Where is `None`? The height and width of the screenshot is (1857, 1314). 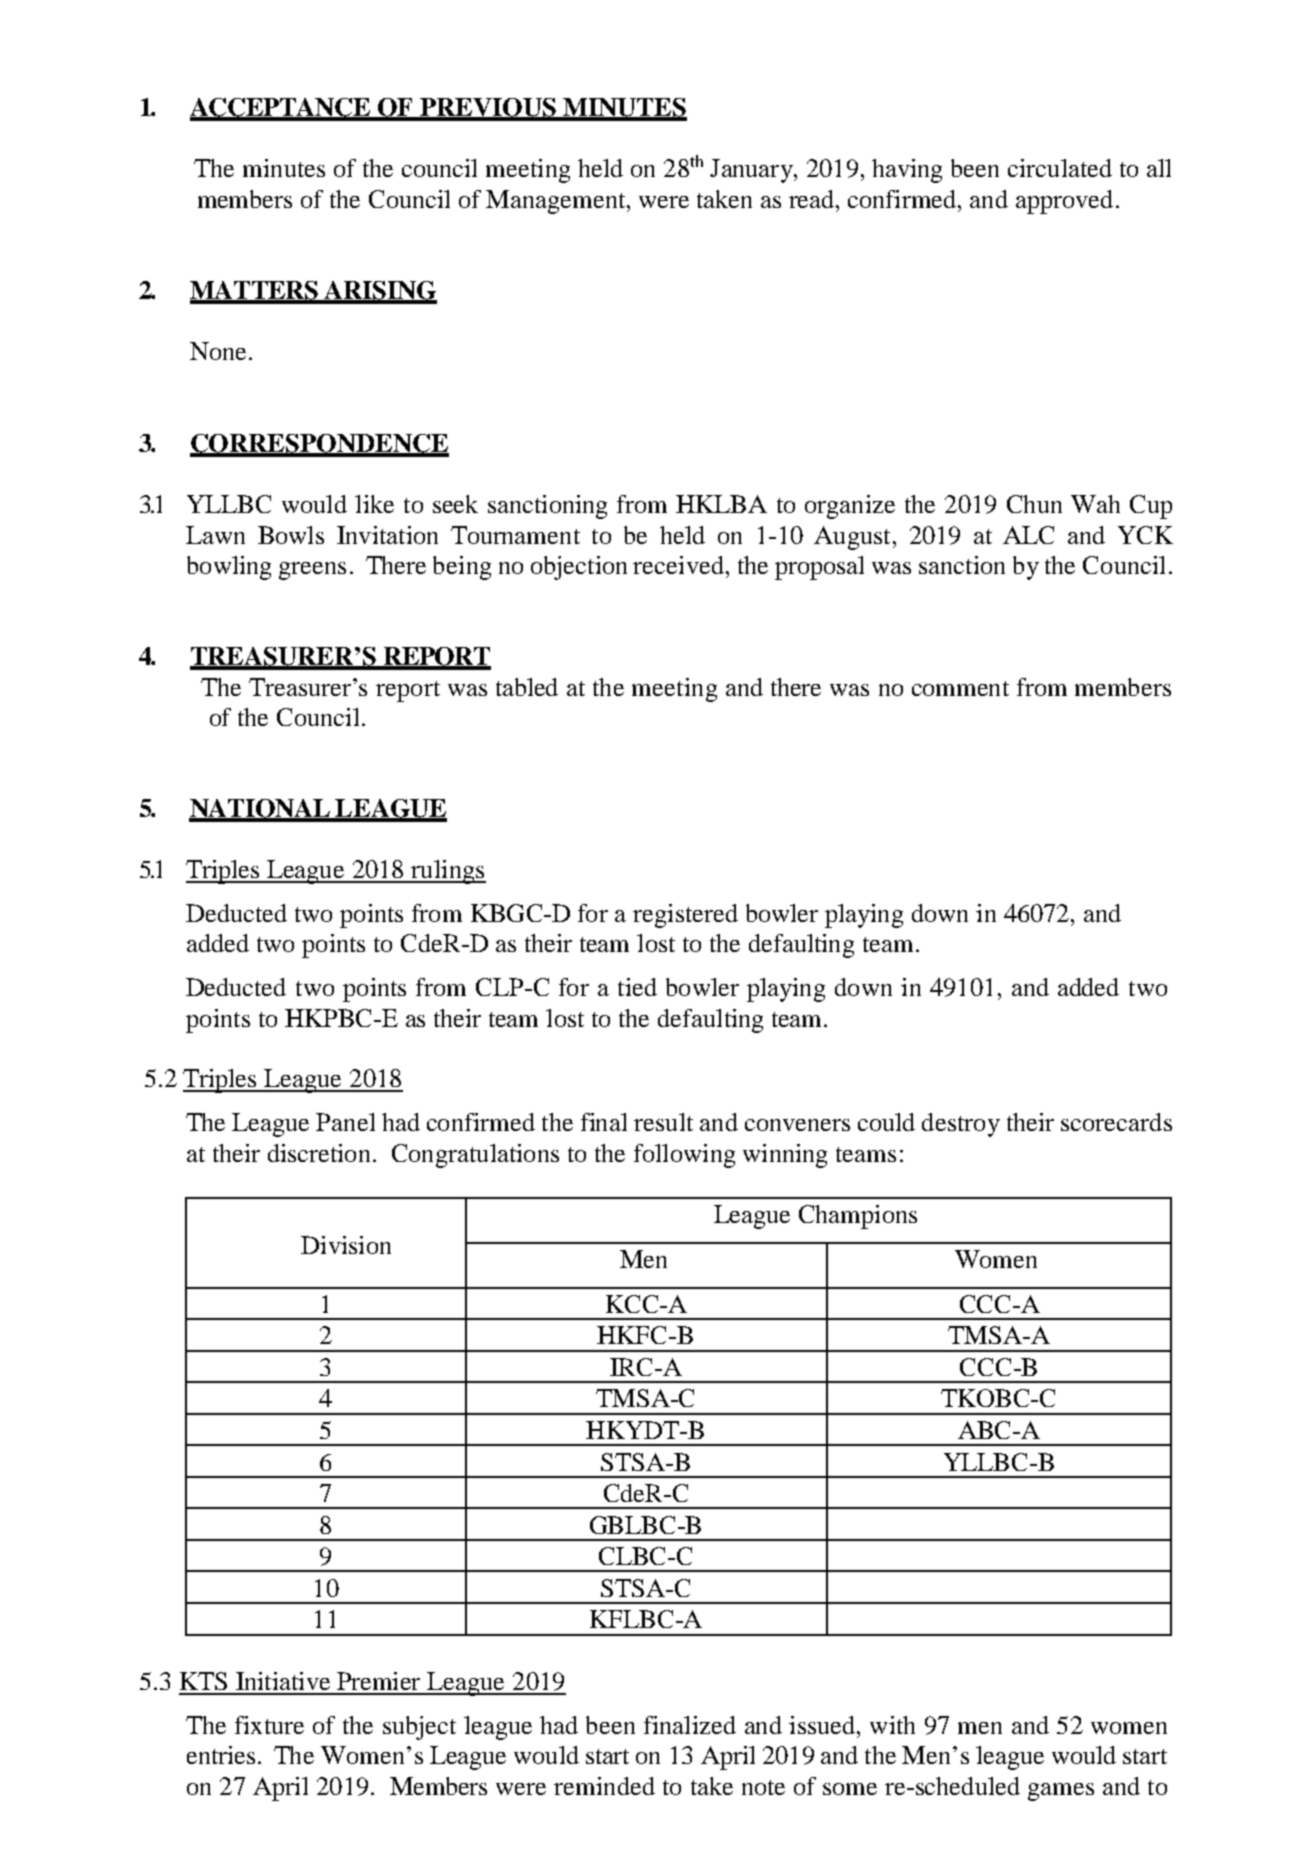
None is located at coordinates (218, 351).
